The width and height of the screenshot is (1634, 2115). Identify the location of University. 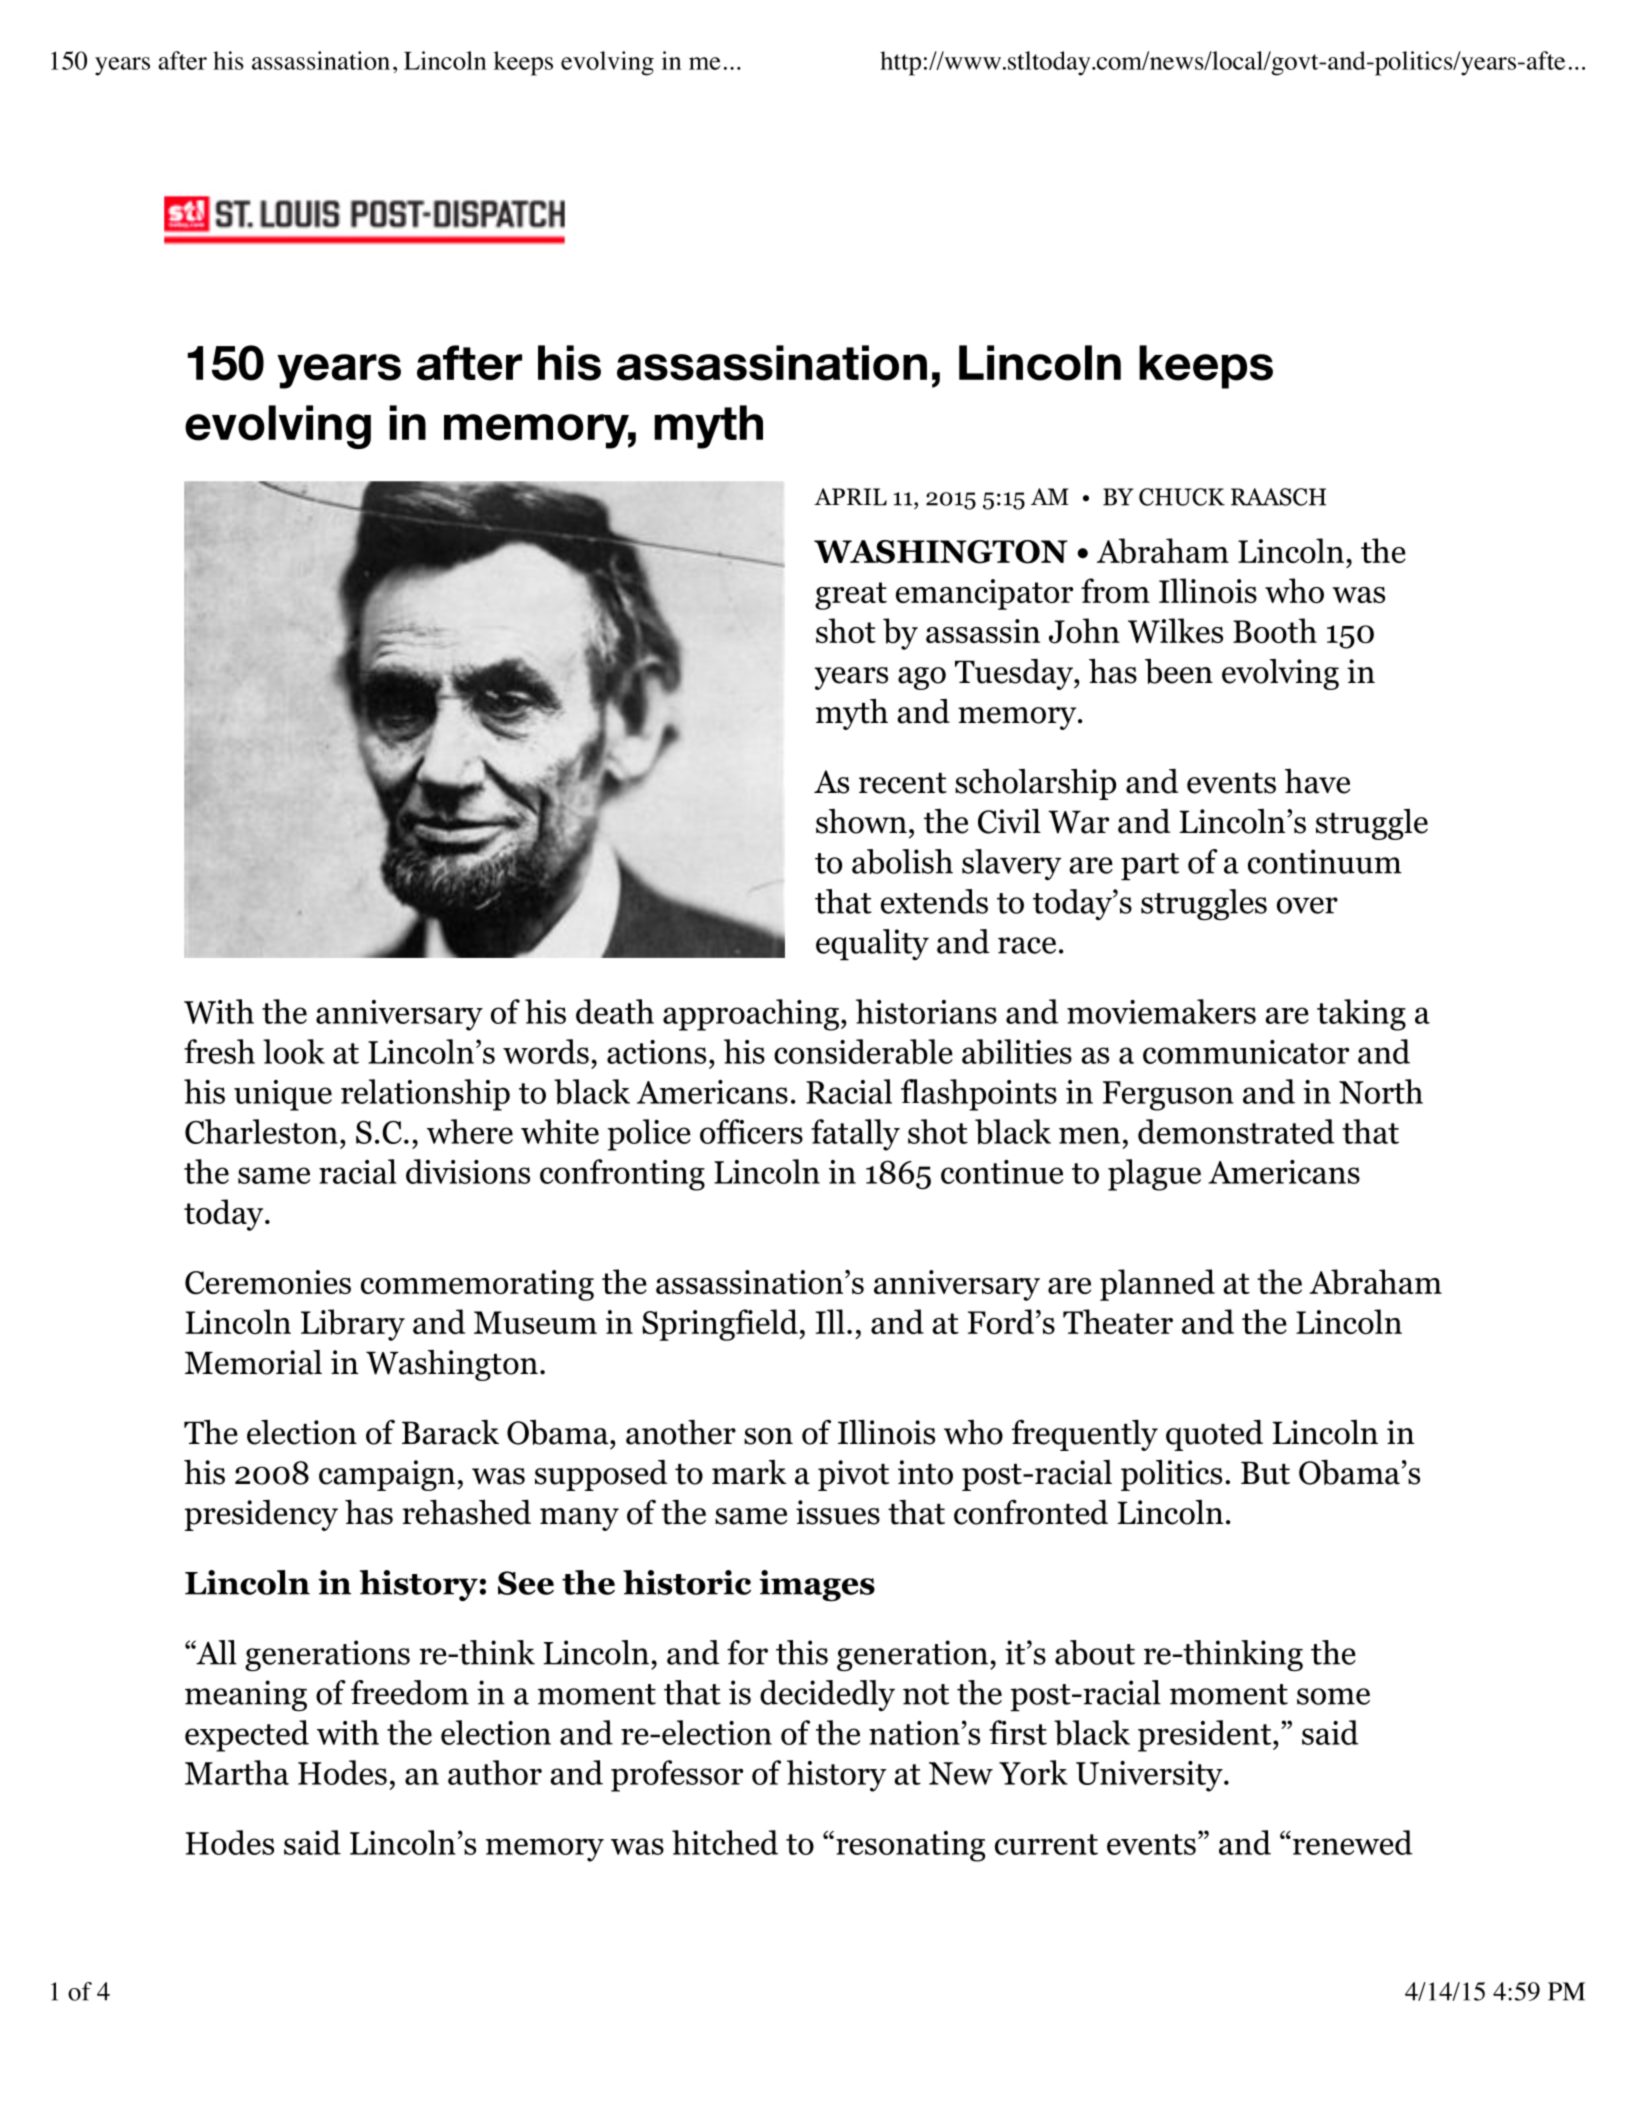
(1150, 1776).
